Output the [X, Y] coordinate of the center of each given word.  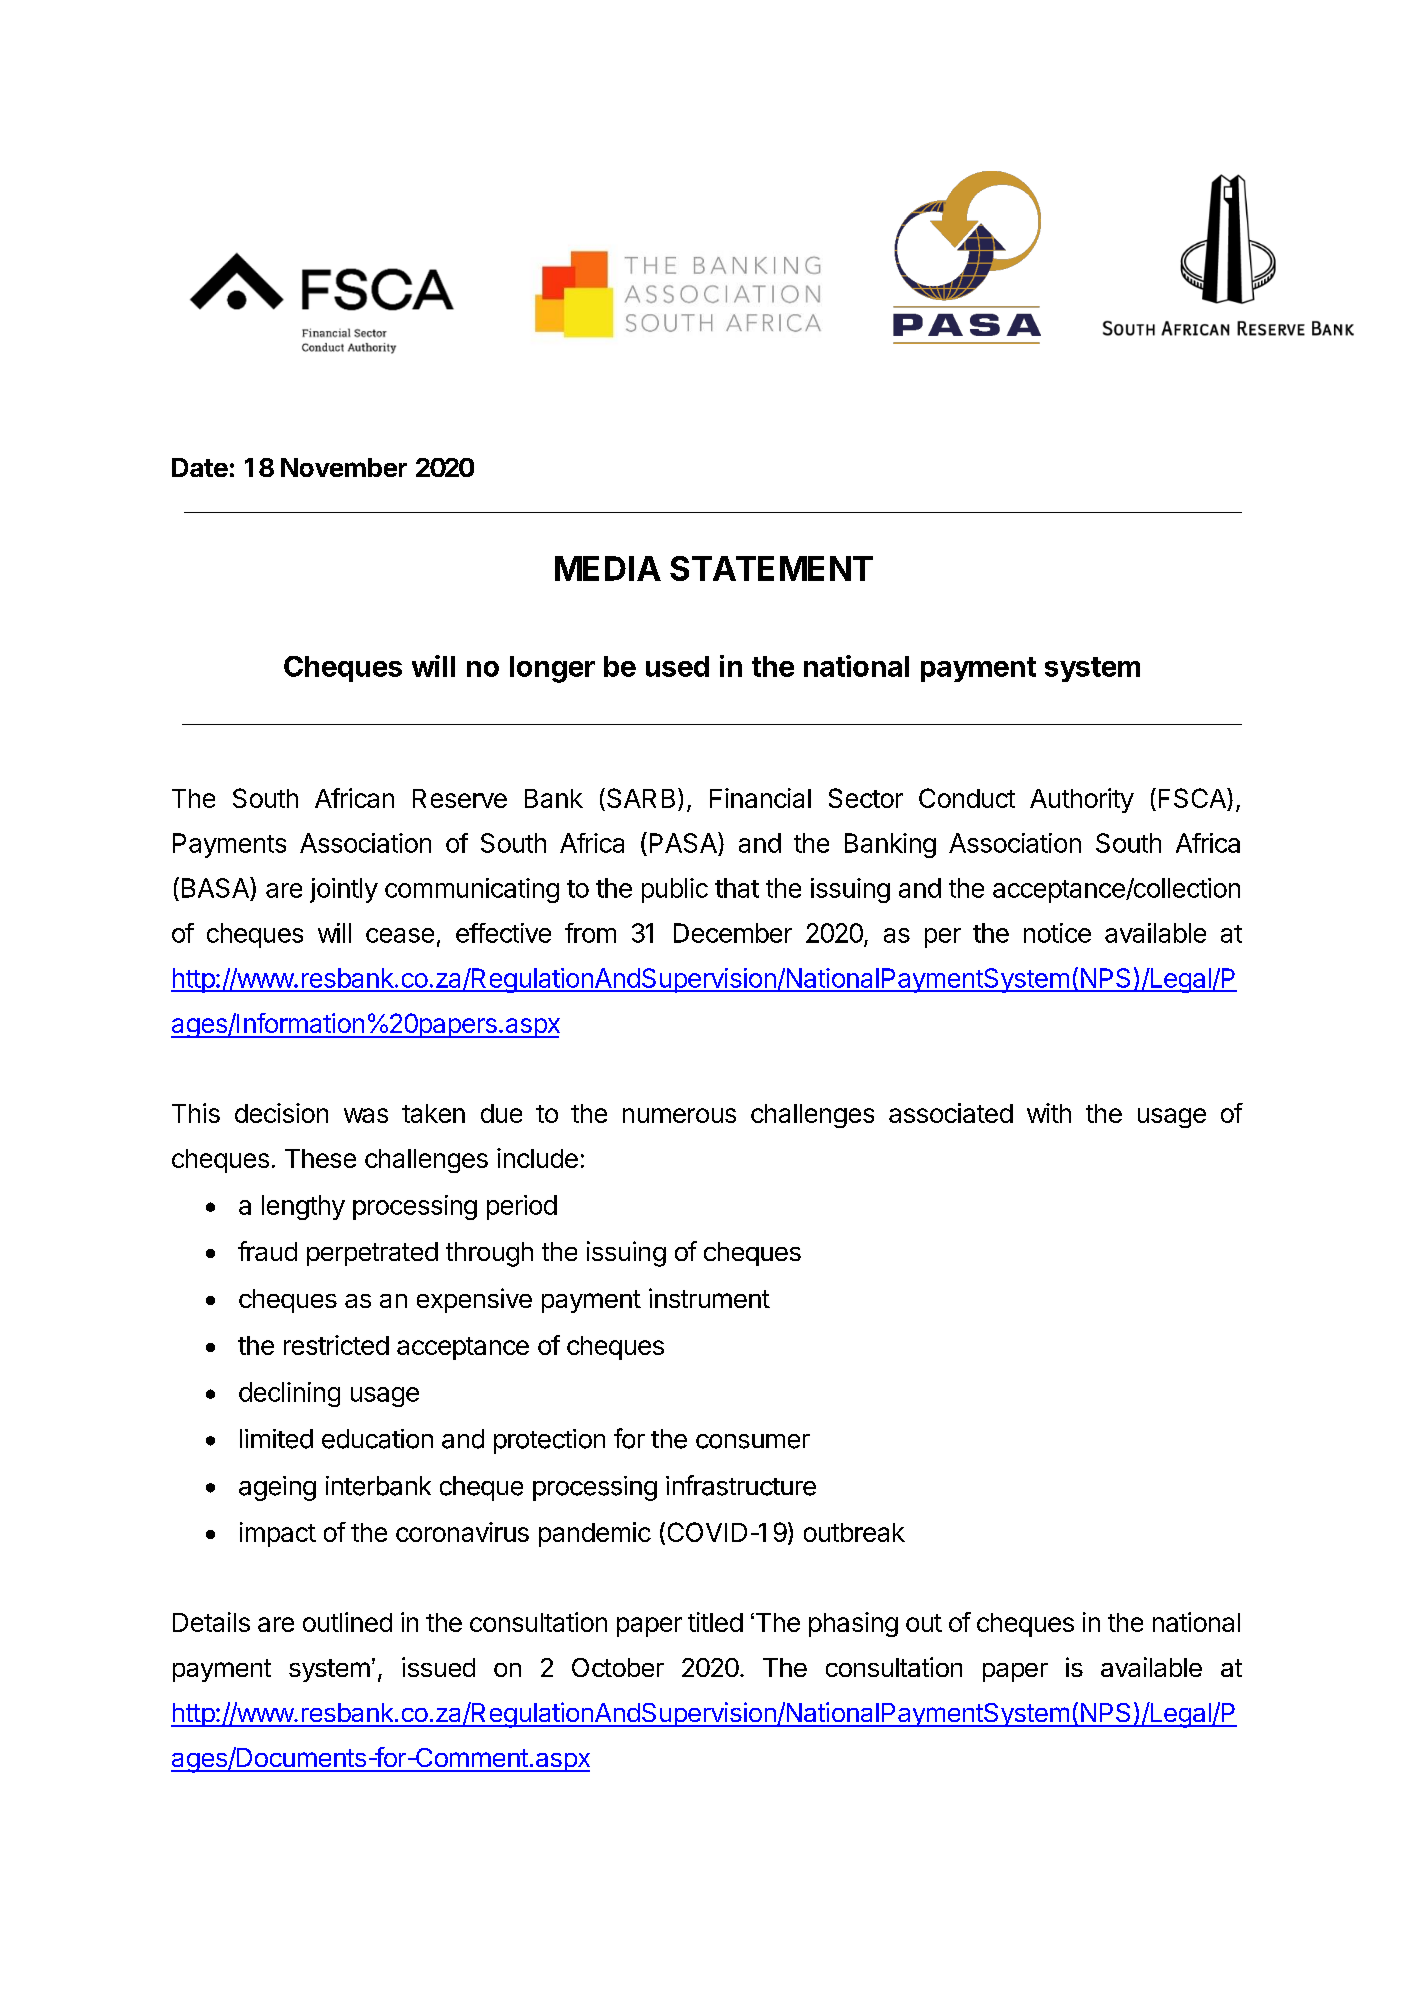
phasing [853, 1624]
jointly [344, 890]
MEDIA [608, 568]
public [675, 890]
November [344, 467]
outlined [347, 1622]
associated [951, 1113]
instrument [709, 1298]
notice [1057, 933]
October [618, 1667]
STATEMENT [771, 568]
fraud [267, 1251]
